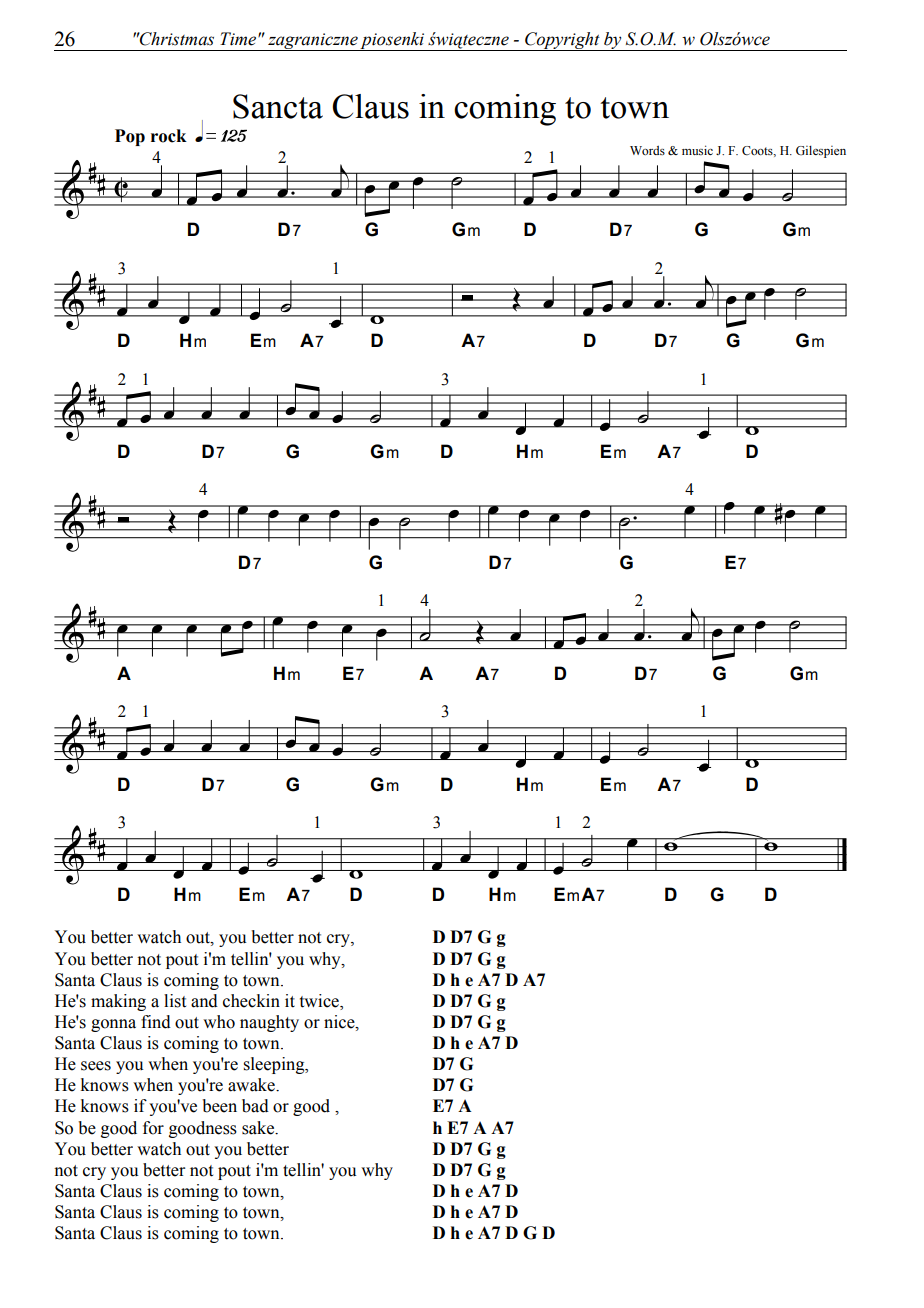  I want to click on twice, so click(320, 1002).
